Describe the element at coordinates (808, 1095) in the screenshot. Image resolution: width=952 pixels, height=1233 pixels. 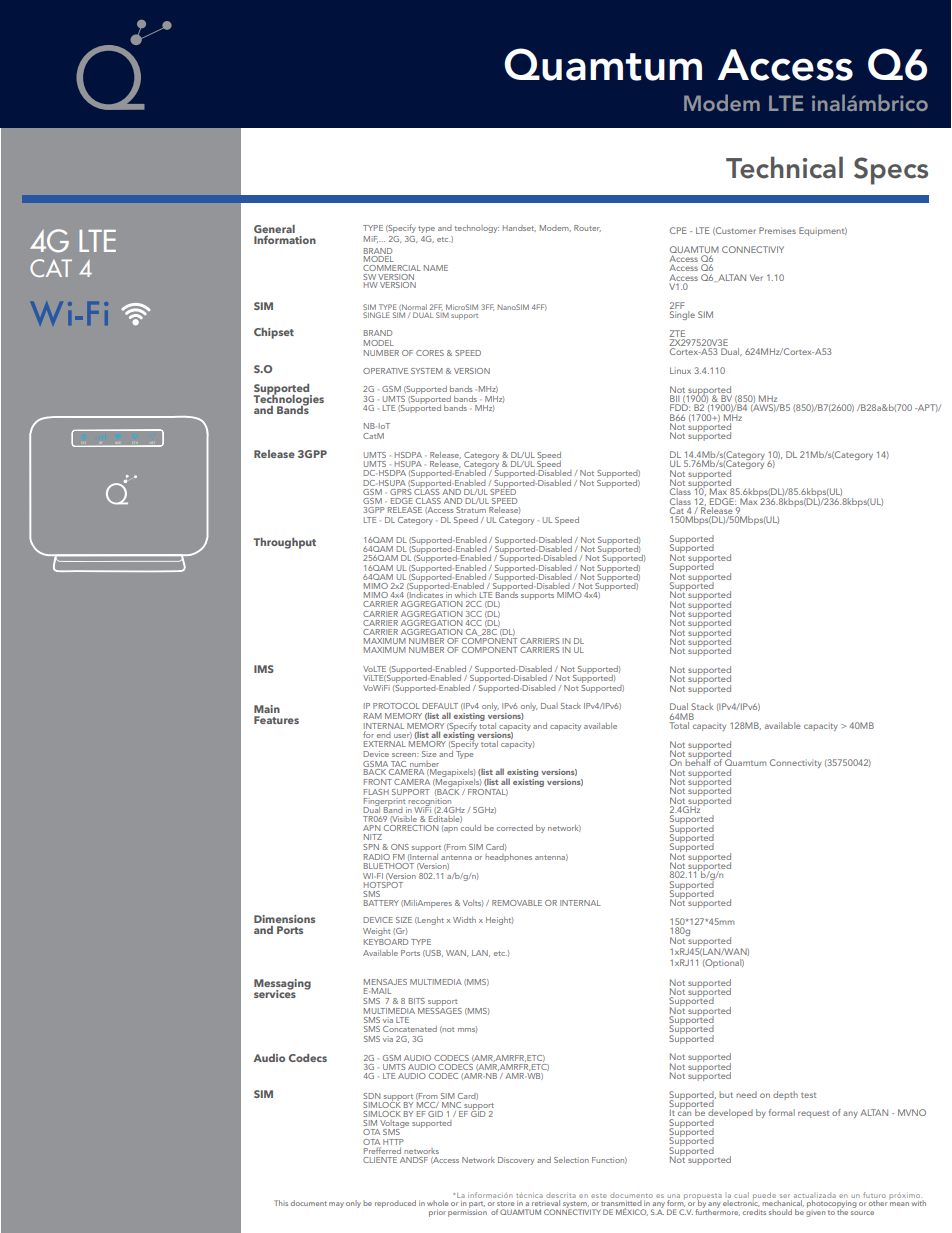
I see `test` at that location.
